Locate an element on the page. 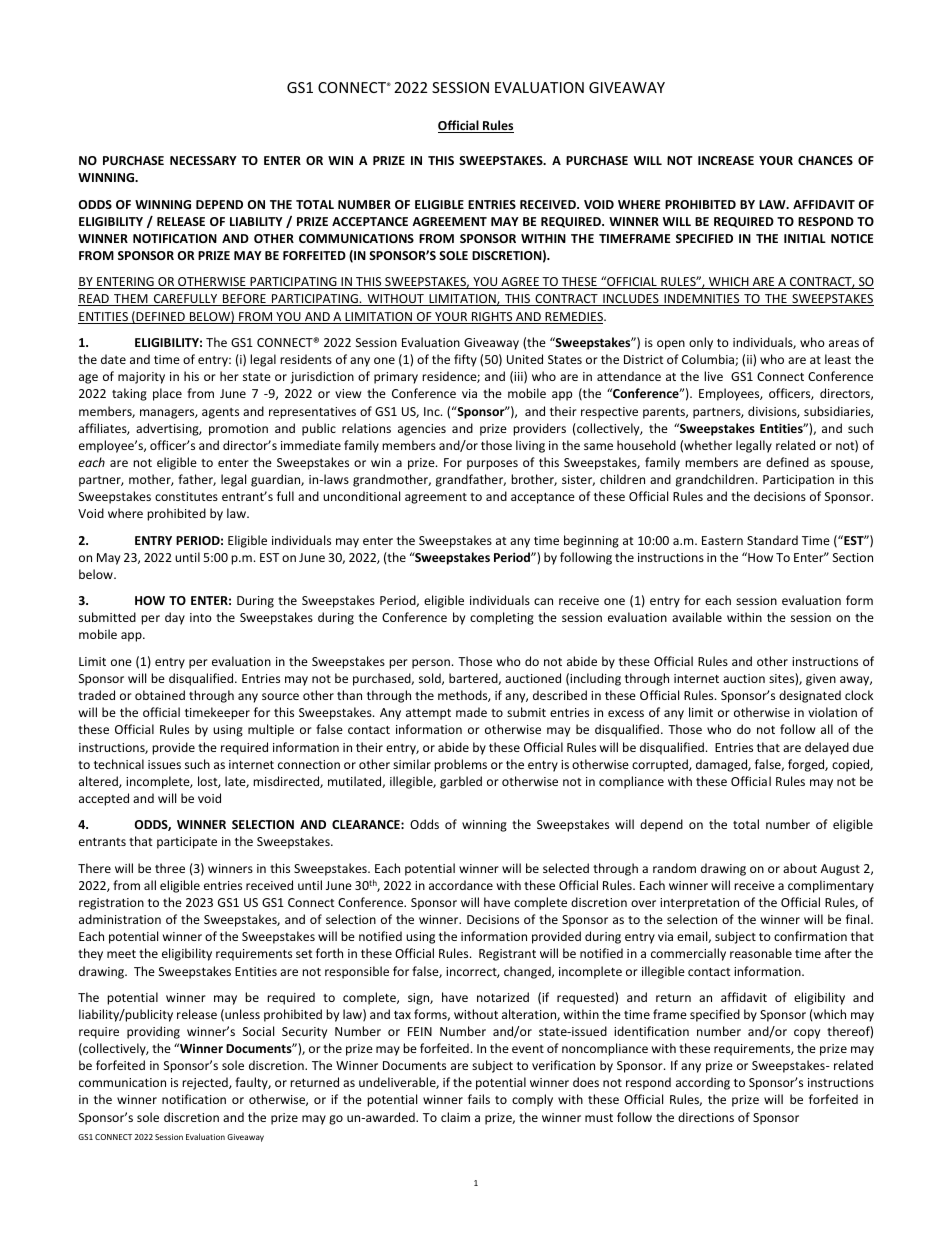 The image size is (952, 1233). fails is located at coordinates (479, 1099).
